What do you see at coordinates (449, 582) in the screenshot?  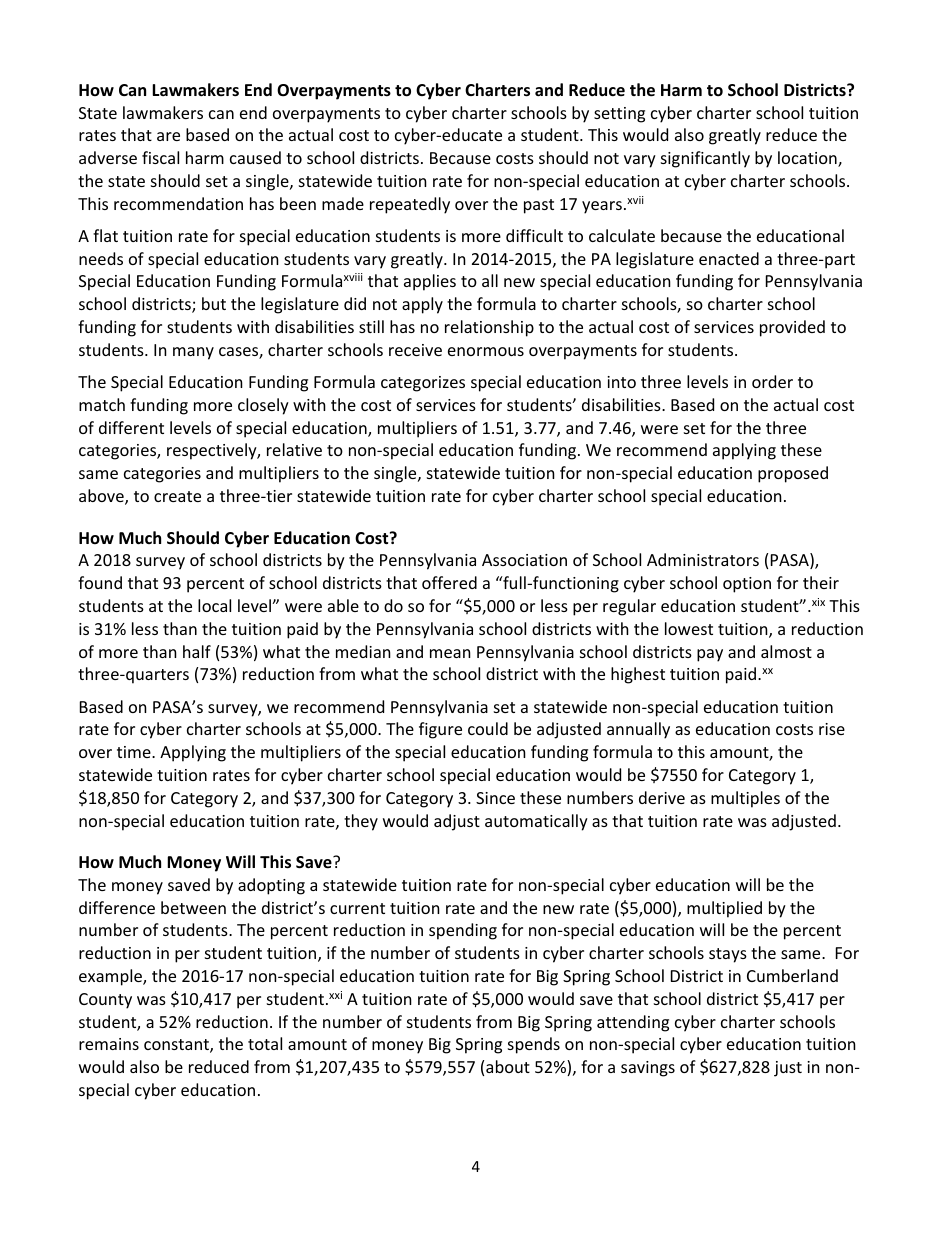 I see `offered` at bounding box center [449, 582].
